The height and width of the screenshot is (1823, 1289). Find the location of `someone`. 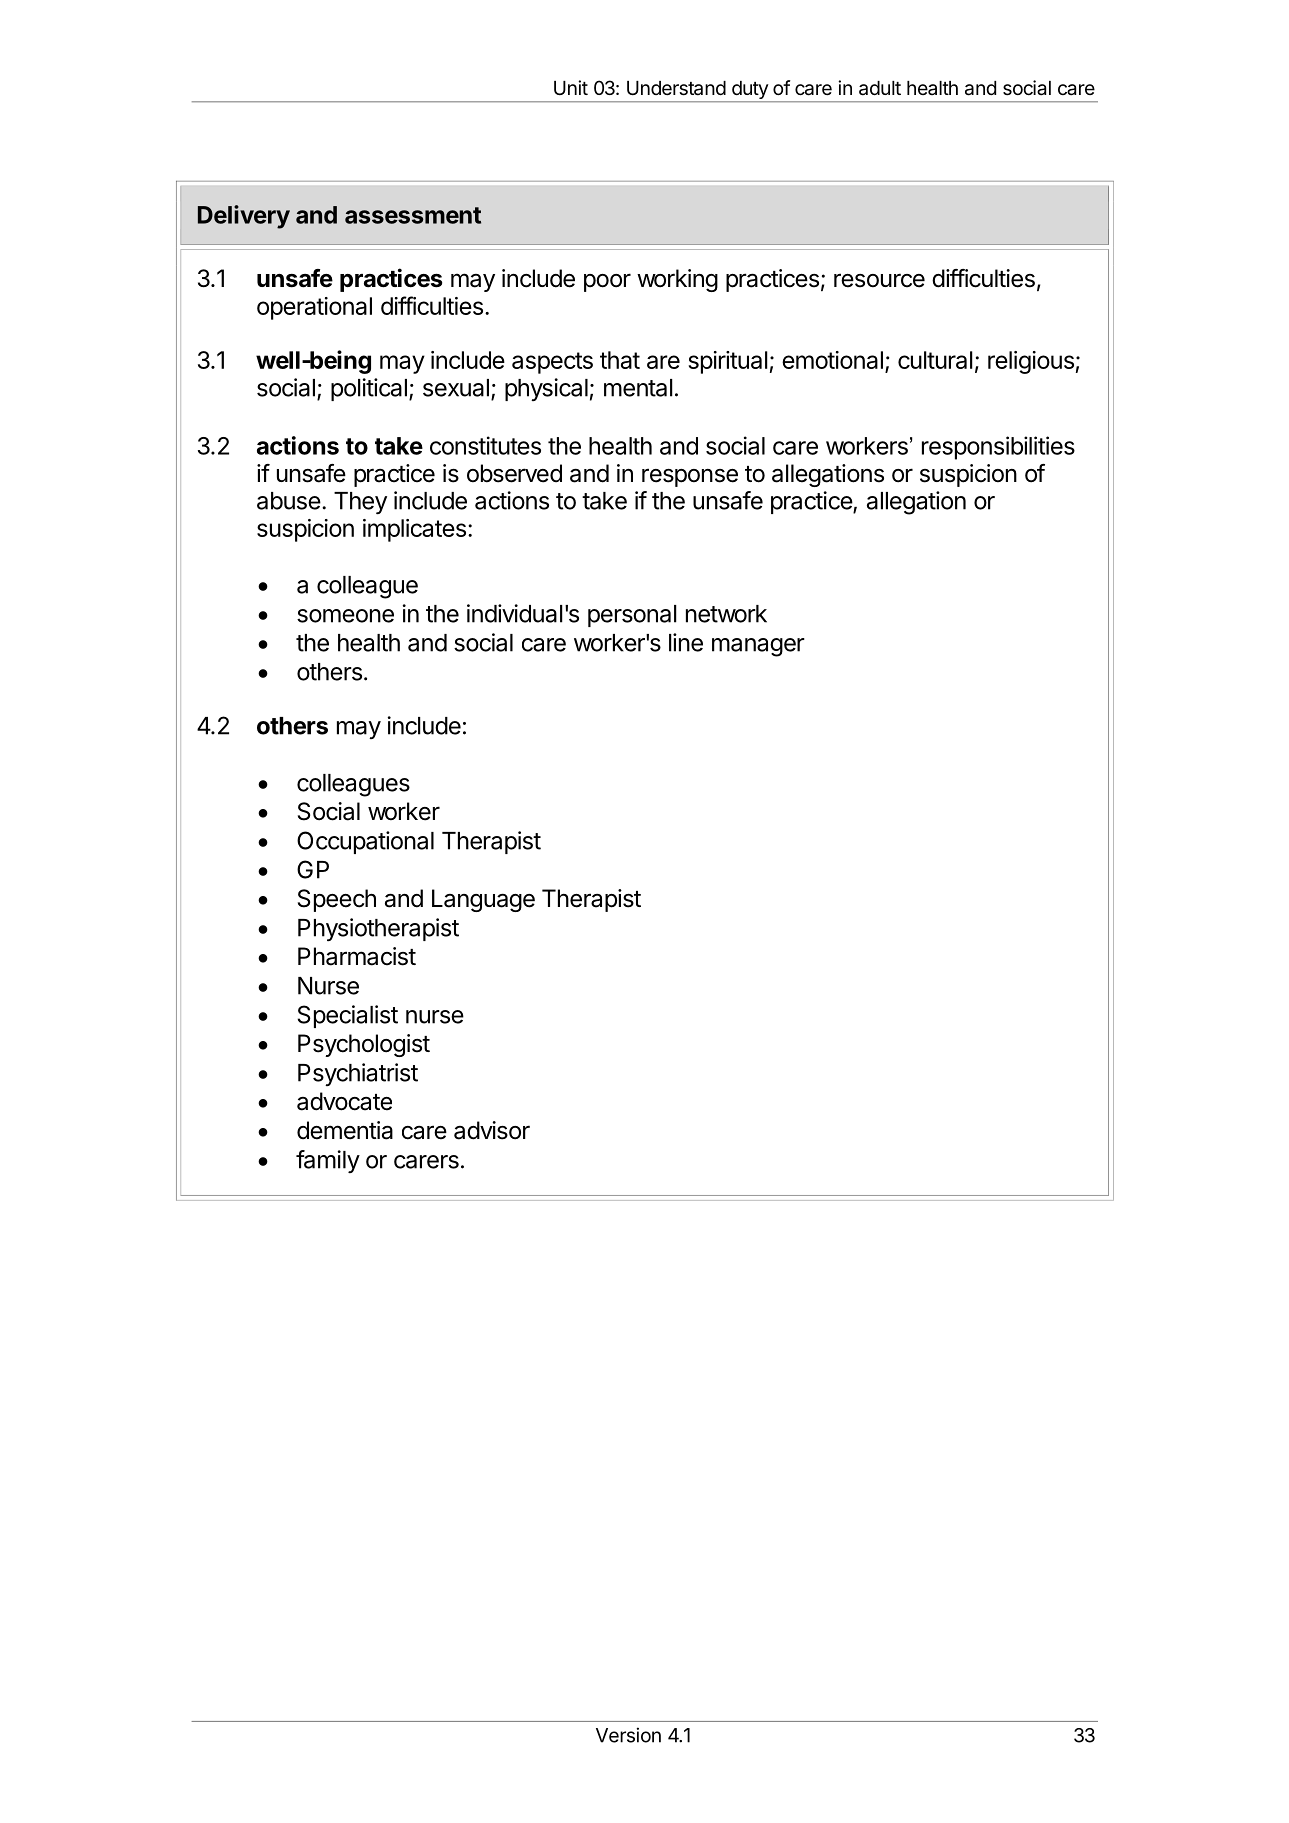

someone is located at coordinates (345, 616).
